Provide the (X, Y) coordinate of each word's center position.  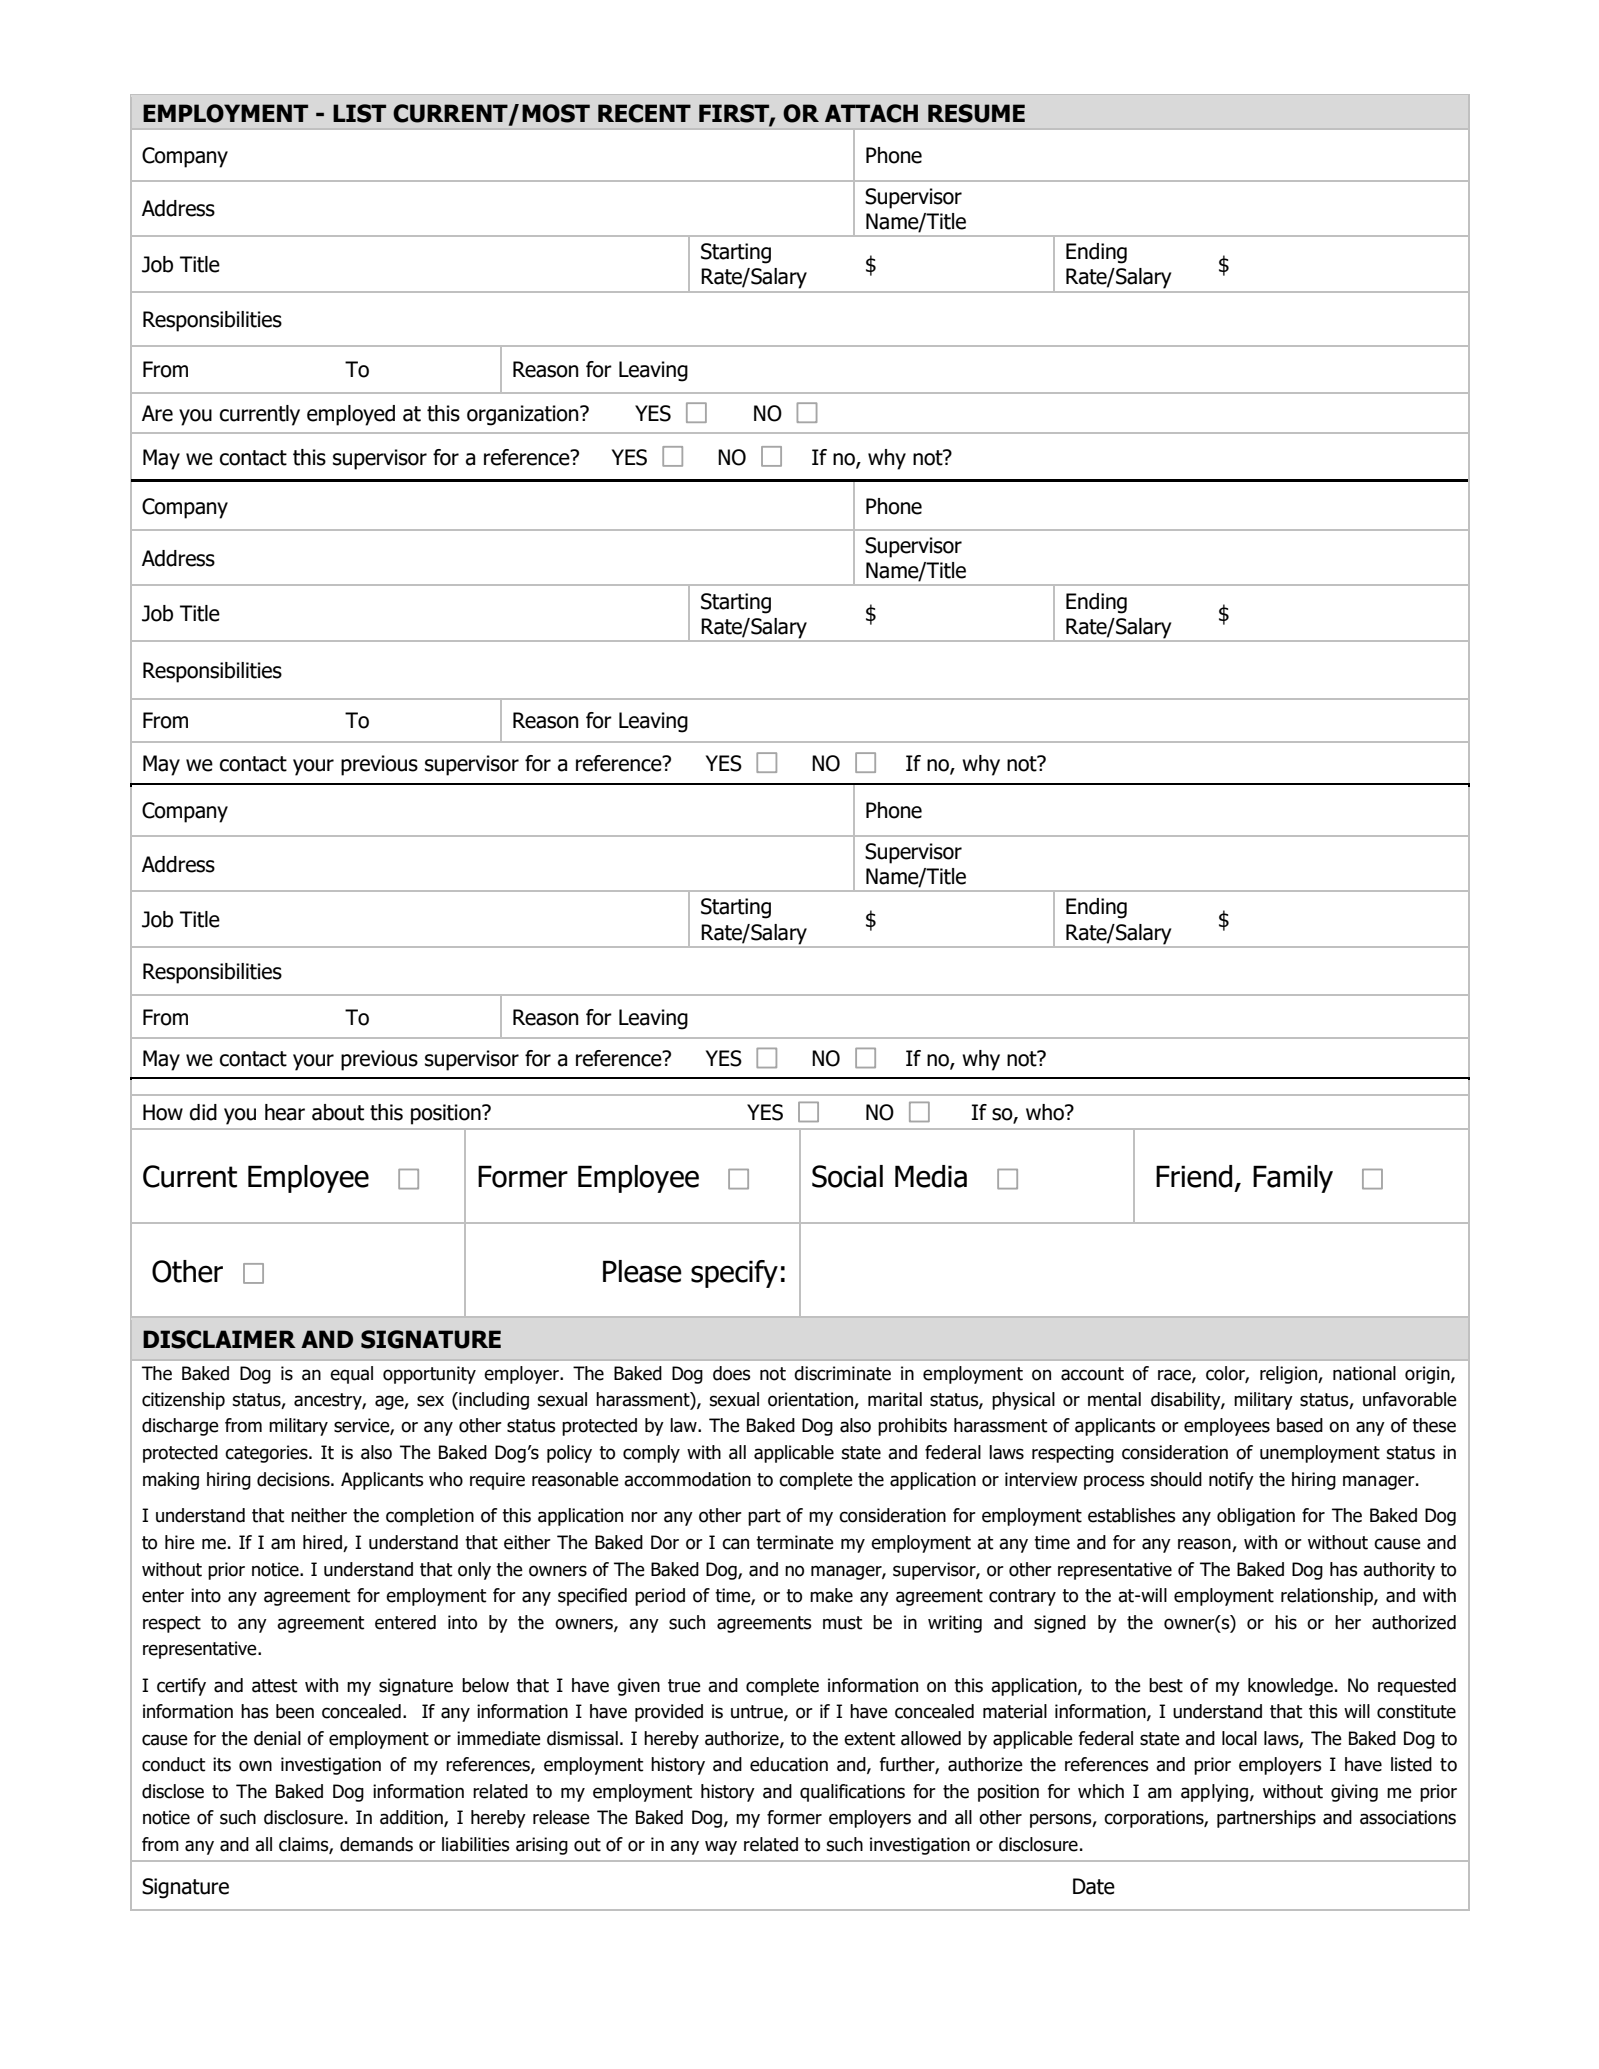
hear (285, 1112)
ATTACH (871, 113)
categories (267, 1454)
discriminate (842, 1373)
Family (1293, 1179)
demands (376, 1844)
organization (524, 415)
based (1300, 1425)
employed (351, 415)
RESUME (976, 113)
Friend (1194, 1176)
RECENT (644, 113)
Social (847, 1176)
